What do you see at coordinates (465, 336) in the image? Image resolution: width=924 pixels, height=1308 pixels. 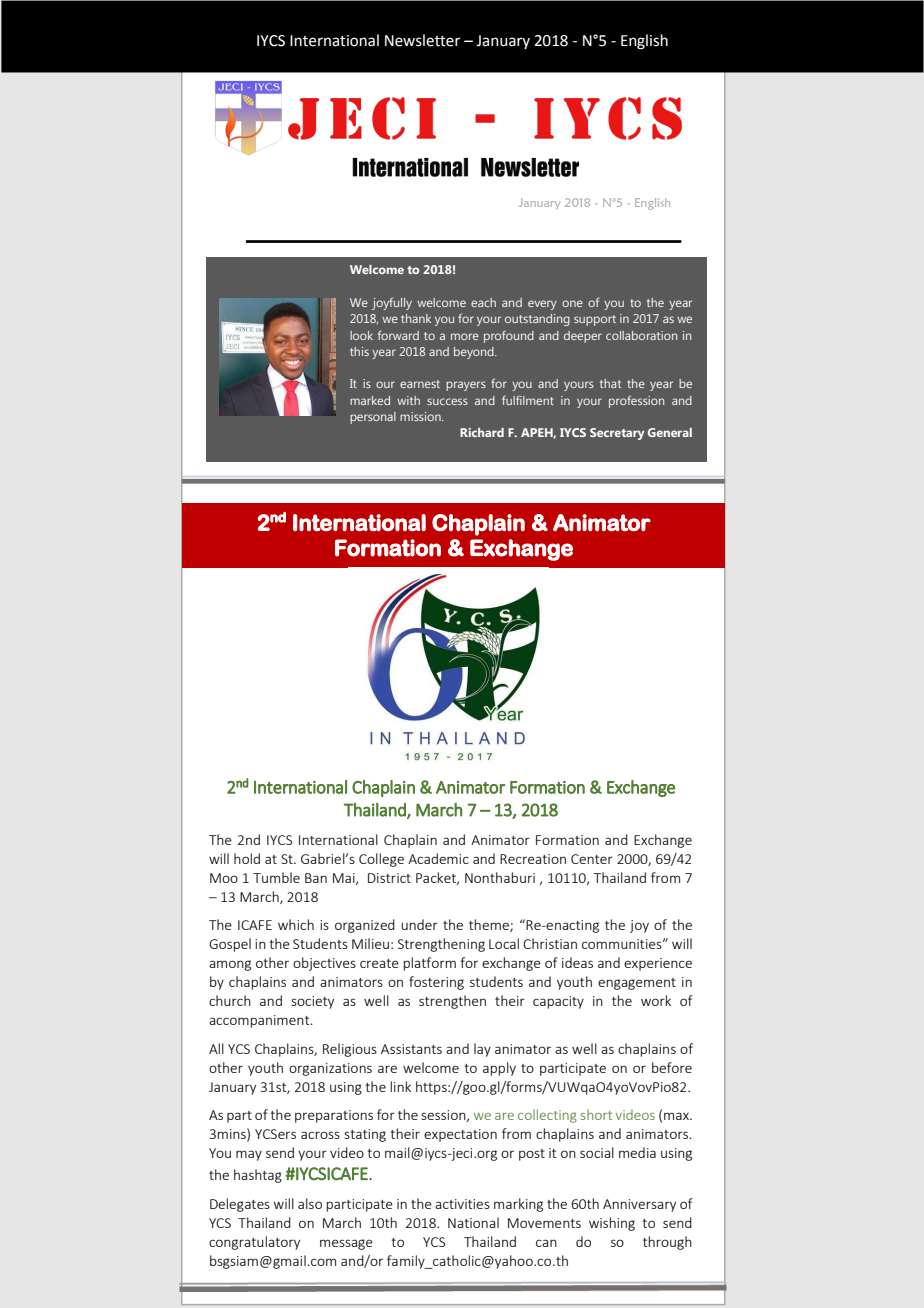 I see `more` at bounding box center [465, 336].
